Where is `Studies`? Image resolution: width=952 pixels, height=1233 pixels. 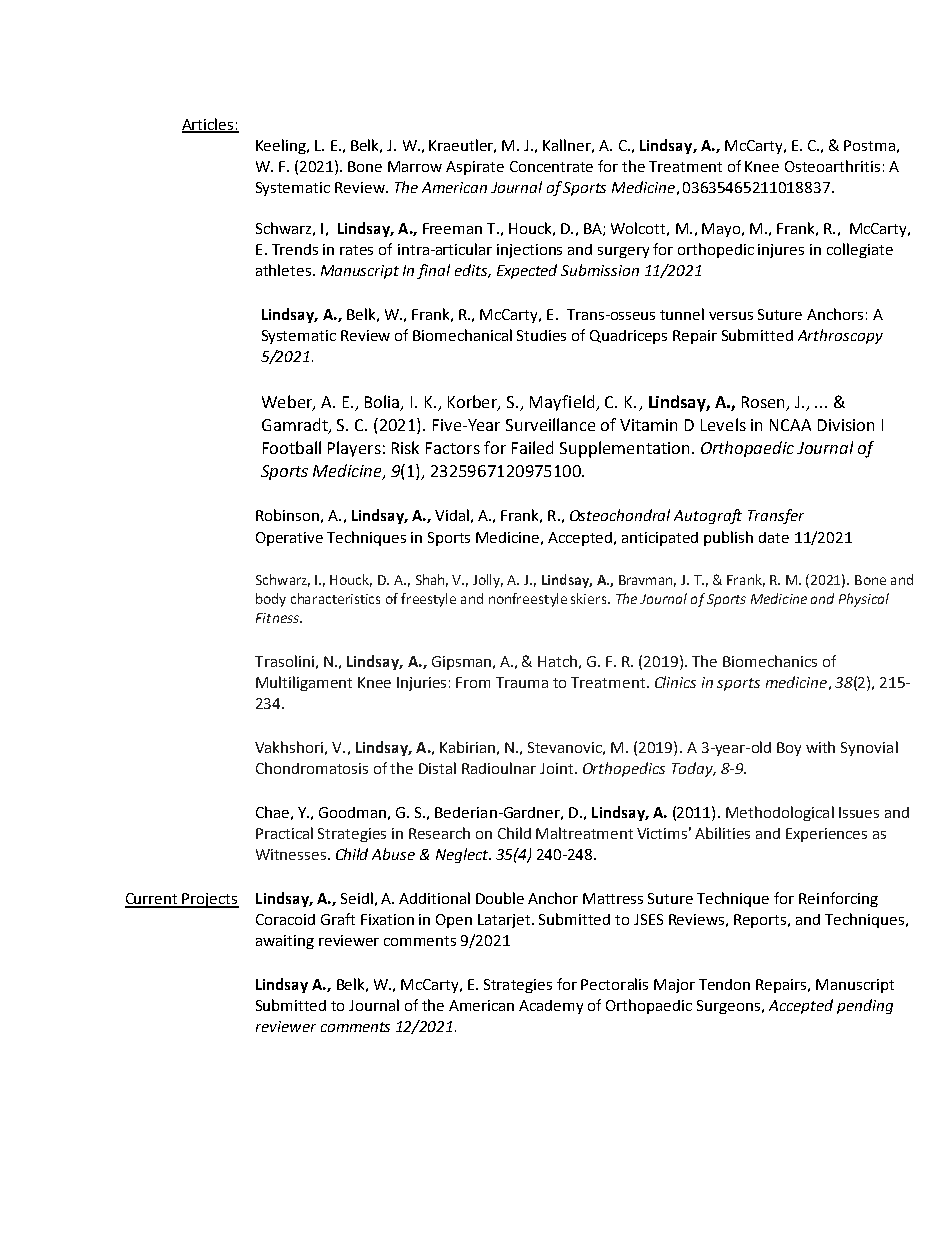 Studies is located at coordinates (541, 335).
